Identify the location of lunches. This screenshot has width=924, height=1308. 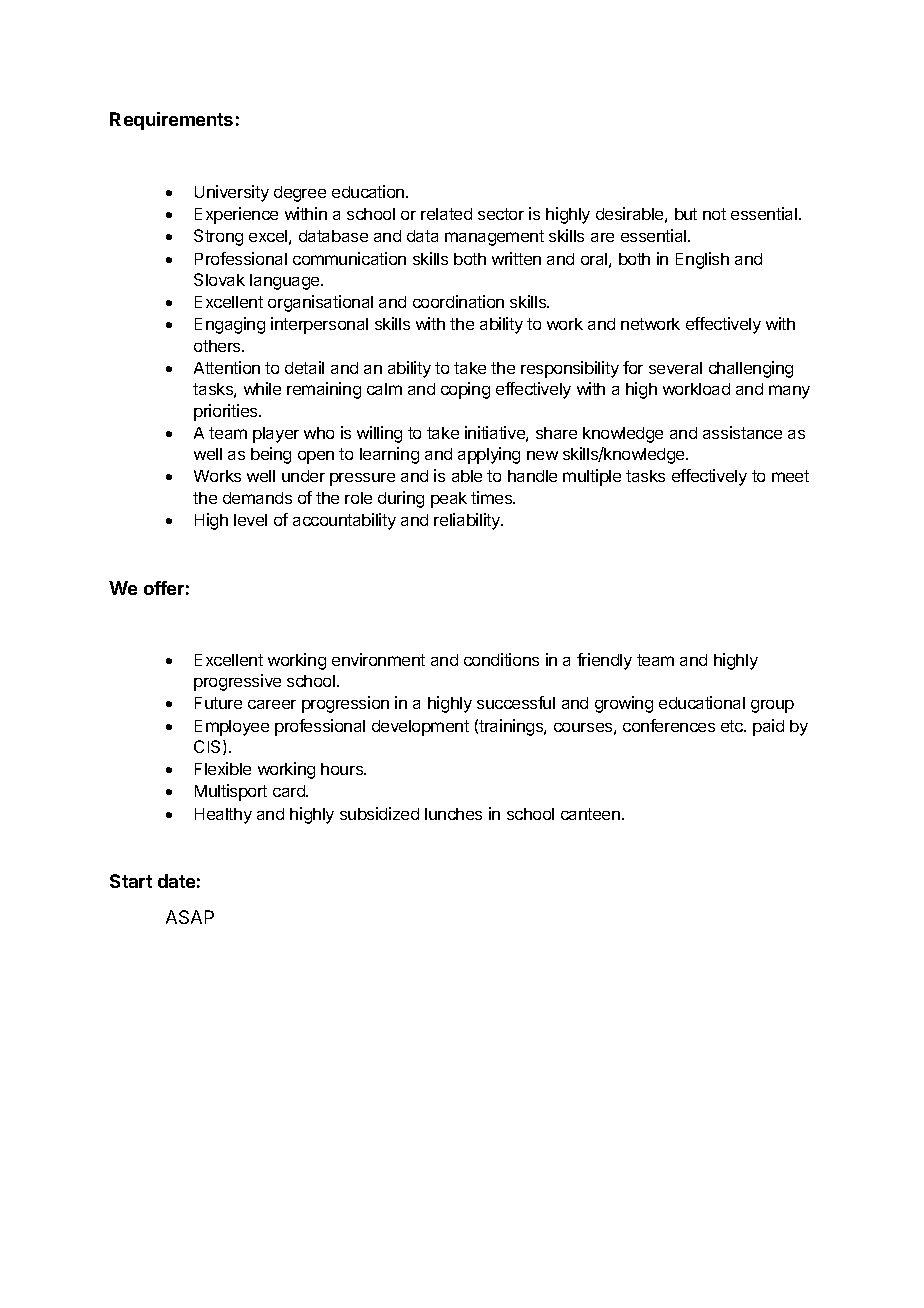
(453, 814).
